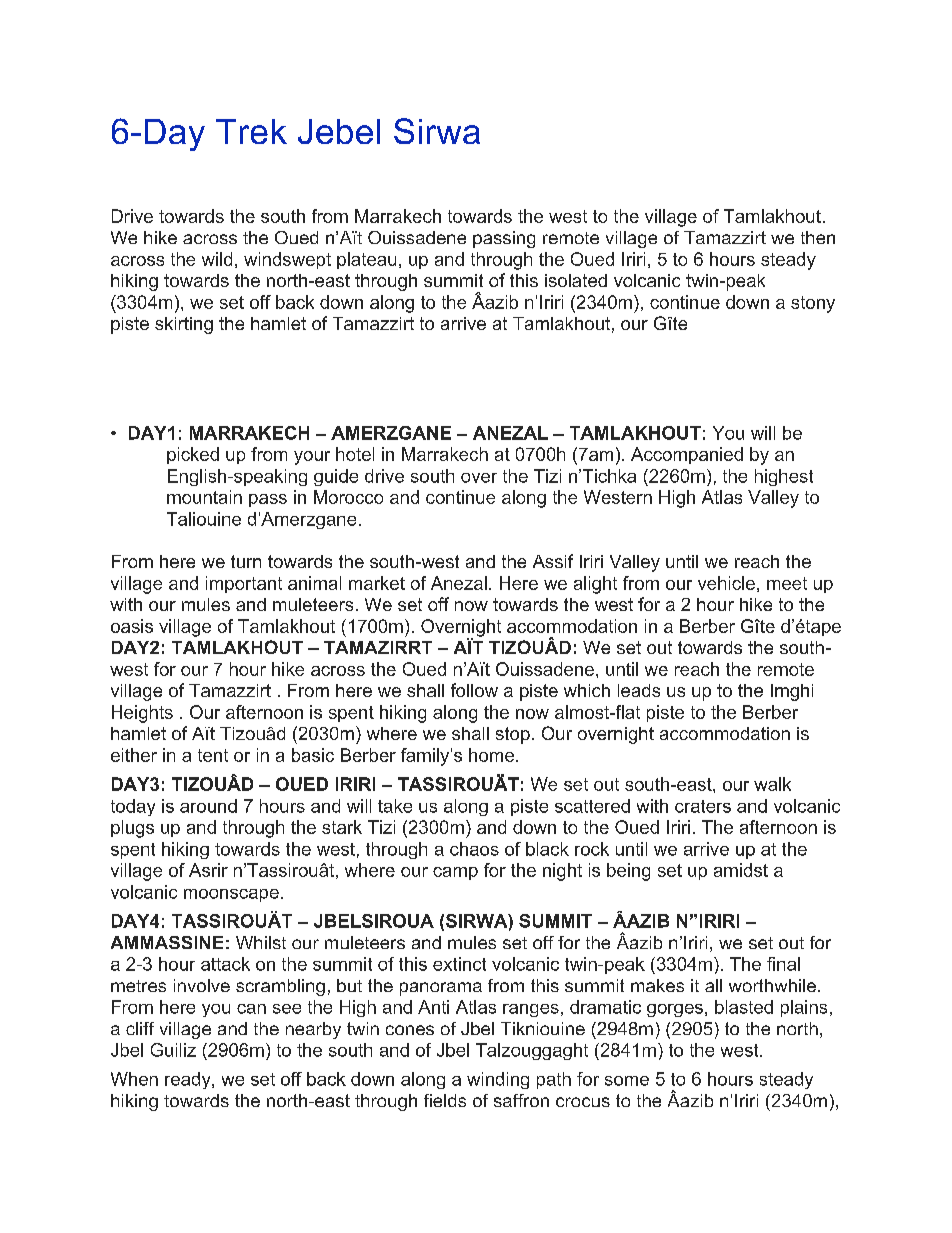 This screenshot has height=1233, width=952. Describe the element at coordinates (184, 325) in the screenshot. I see `skirting` at that location.
